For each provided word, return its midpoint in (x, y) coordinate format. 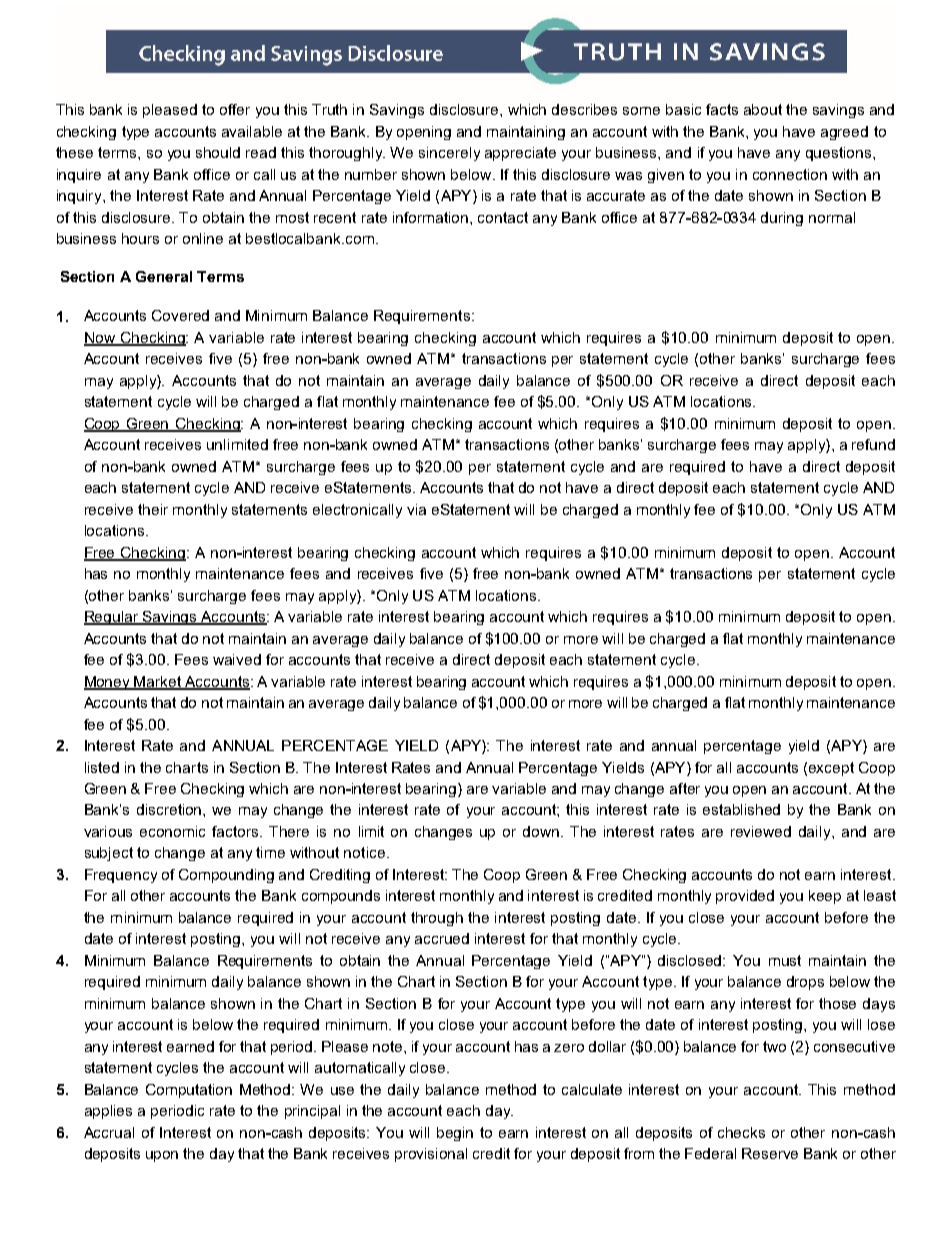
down (542, 831)
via (416, 509)
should (218, 152)
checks (741, 1132)
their (153, 509)
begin (455, 1134)
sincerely (449, 154)
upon (162, 1156)
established (741, 809)
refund (873, 444)
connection (790, 174)
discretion (170, 809)
